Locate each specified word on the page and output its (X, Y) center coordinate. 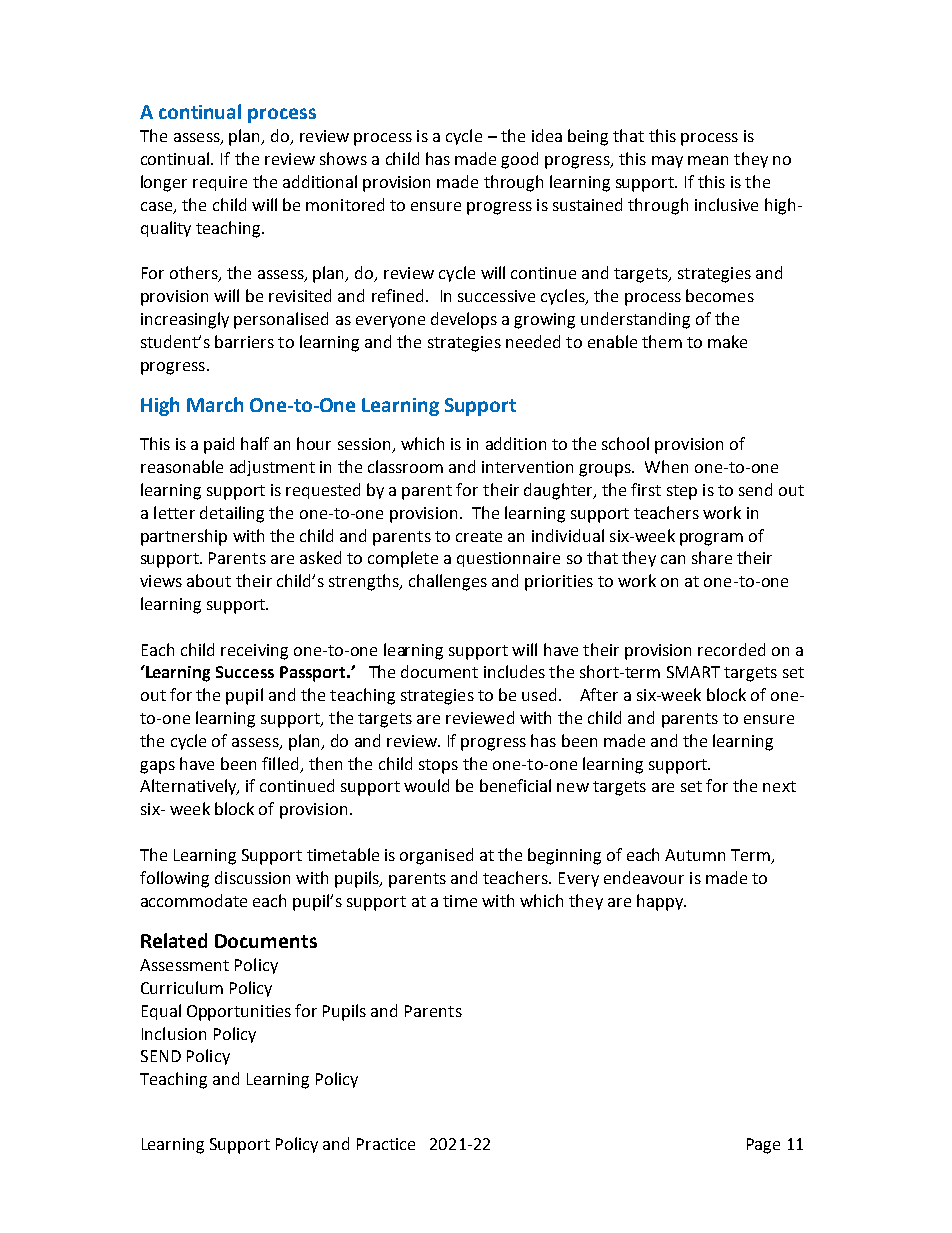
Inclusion (174, 1033)
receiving (254, 652)
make (727, 341)
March (215, 404)
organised (436, 856)
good (519, 160)
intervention (527, 467)
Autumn (695, 855)
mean (708, 160)
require (220, 183)
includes (514, 671)
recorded (731, 649)
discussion (252, 877)
